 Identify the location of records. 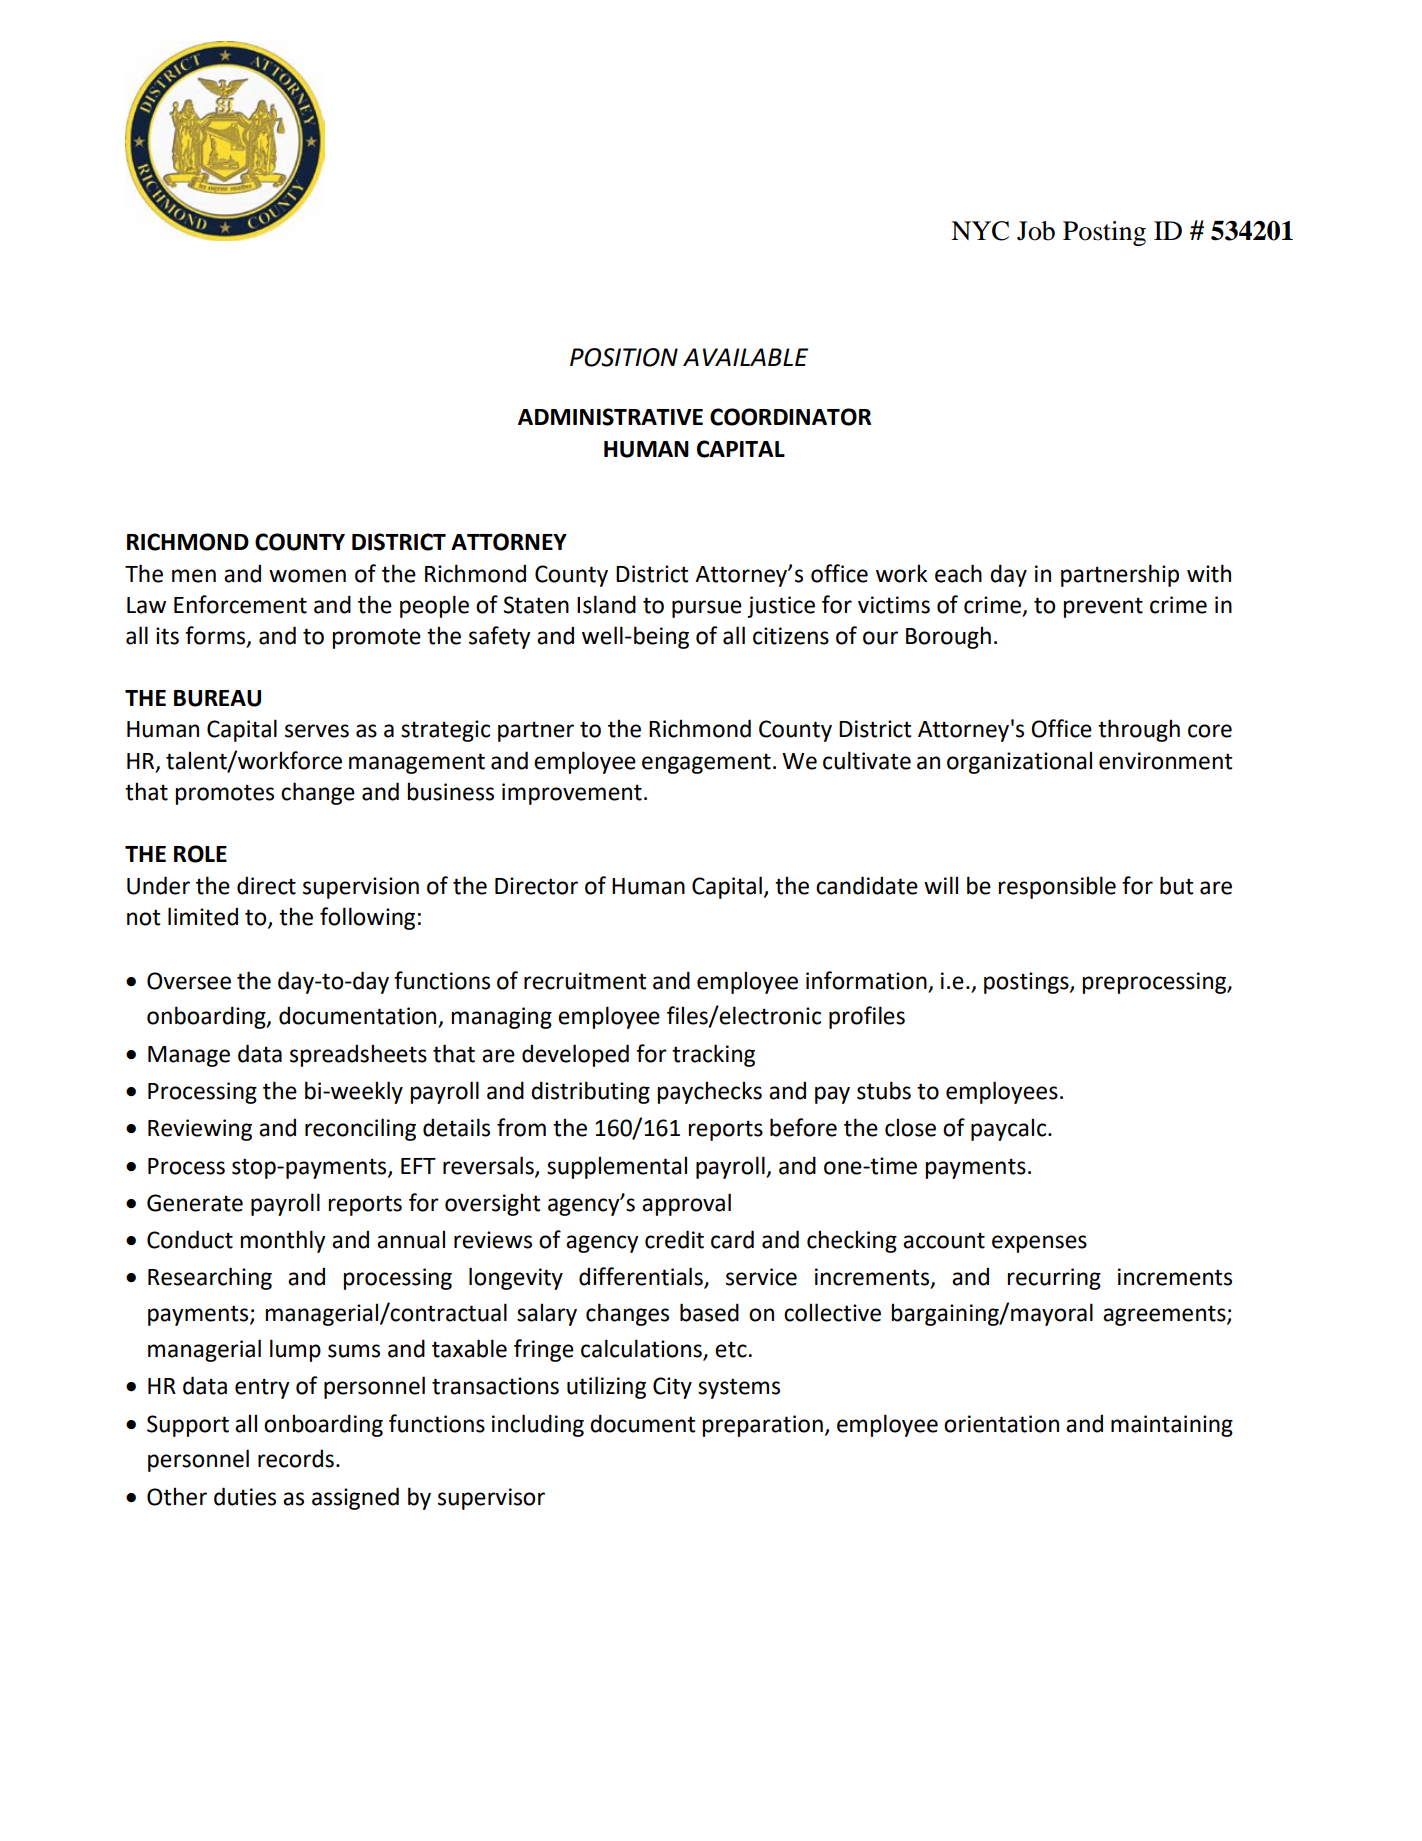
(296, 1458).
